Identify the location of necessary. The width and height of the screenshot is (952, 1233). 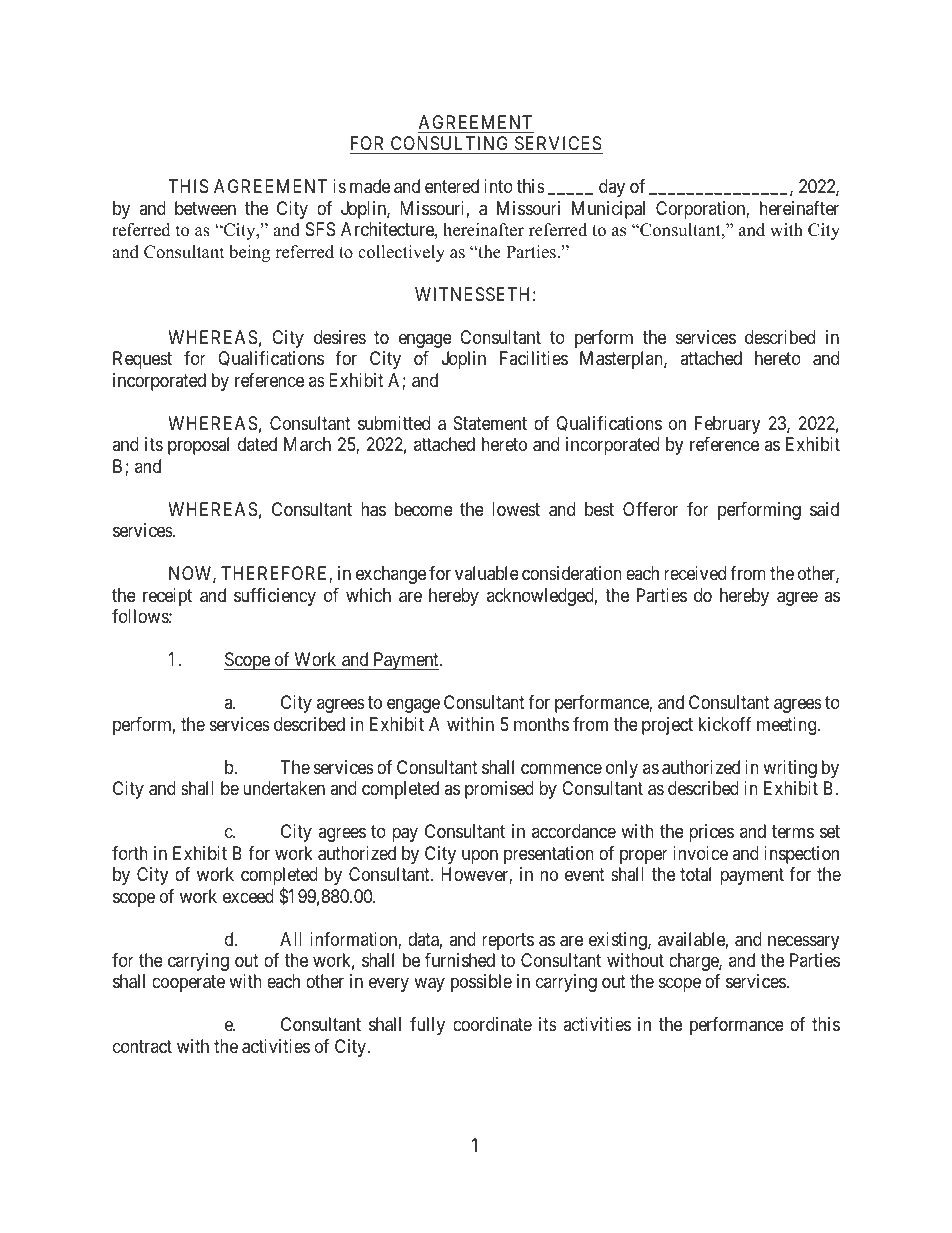
(803, 942).
